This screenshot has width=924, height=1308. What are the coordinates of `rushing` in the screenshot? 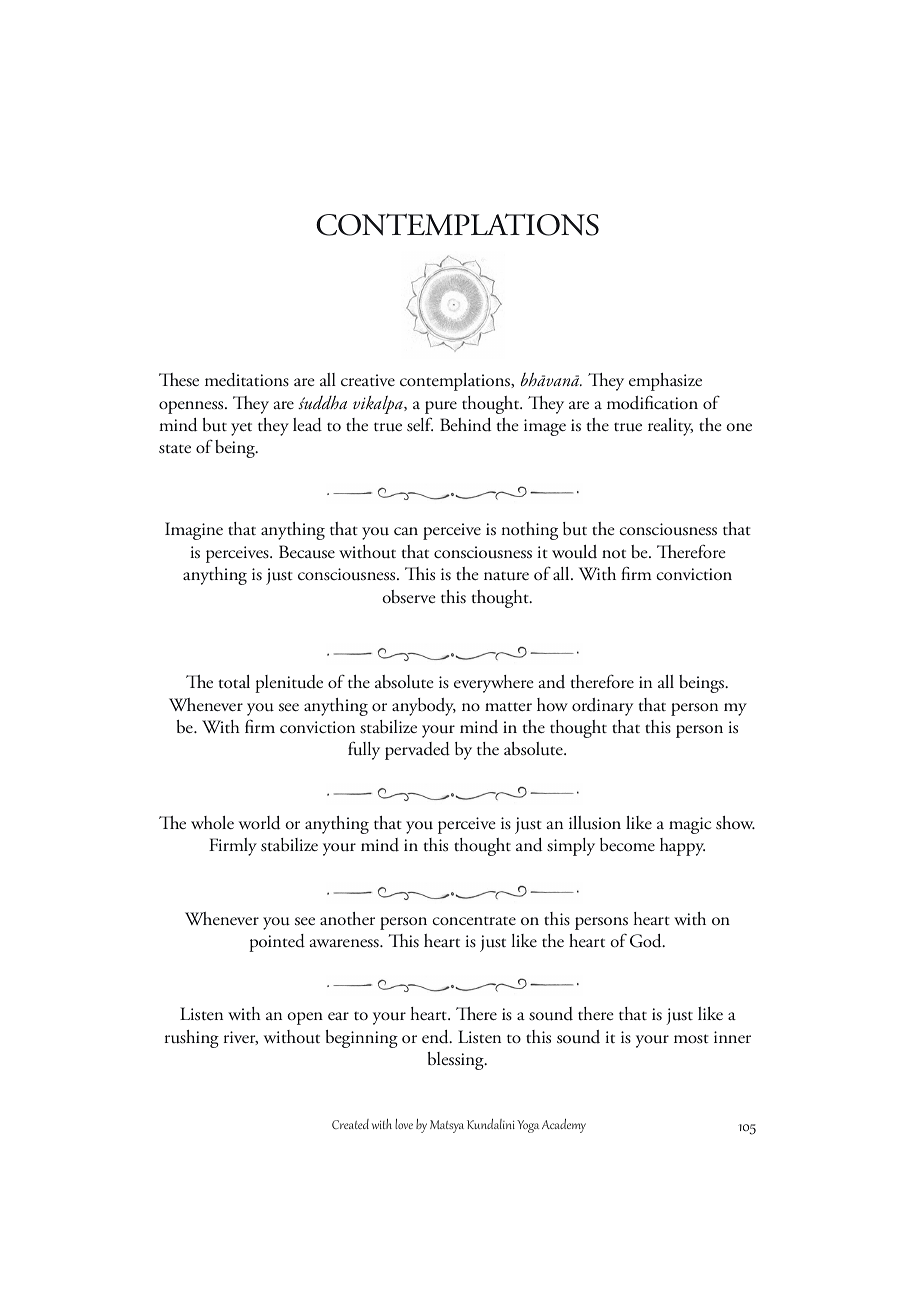 It's located at (192, 1039).
